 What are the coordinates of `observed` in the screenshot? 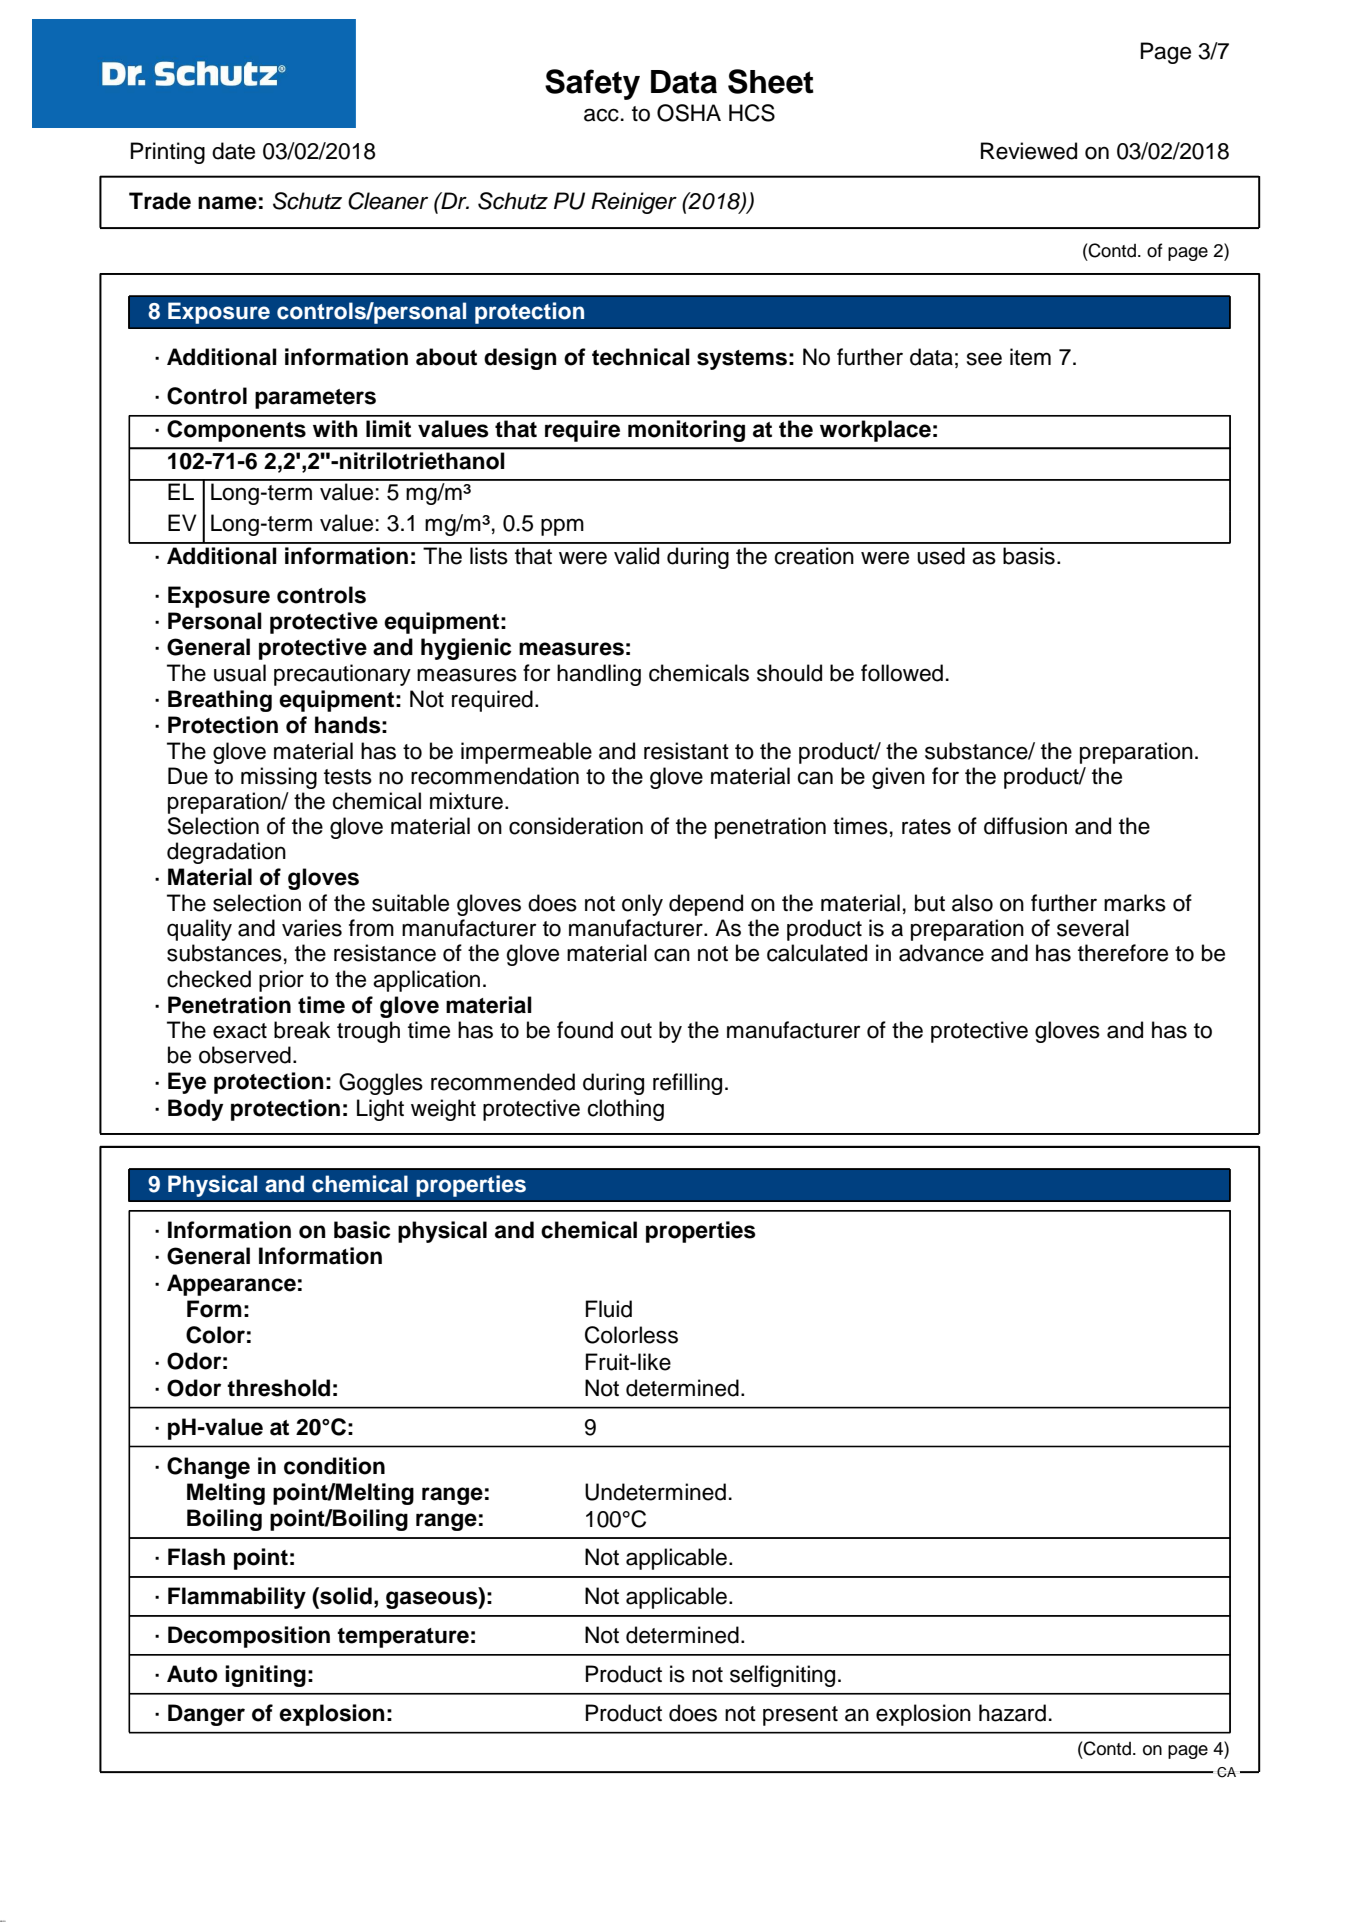 It's located at (245, 1055).
